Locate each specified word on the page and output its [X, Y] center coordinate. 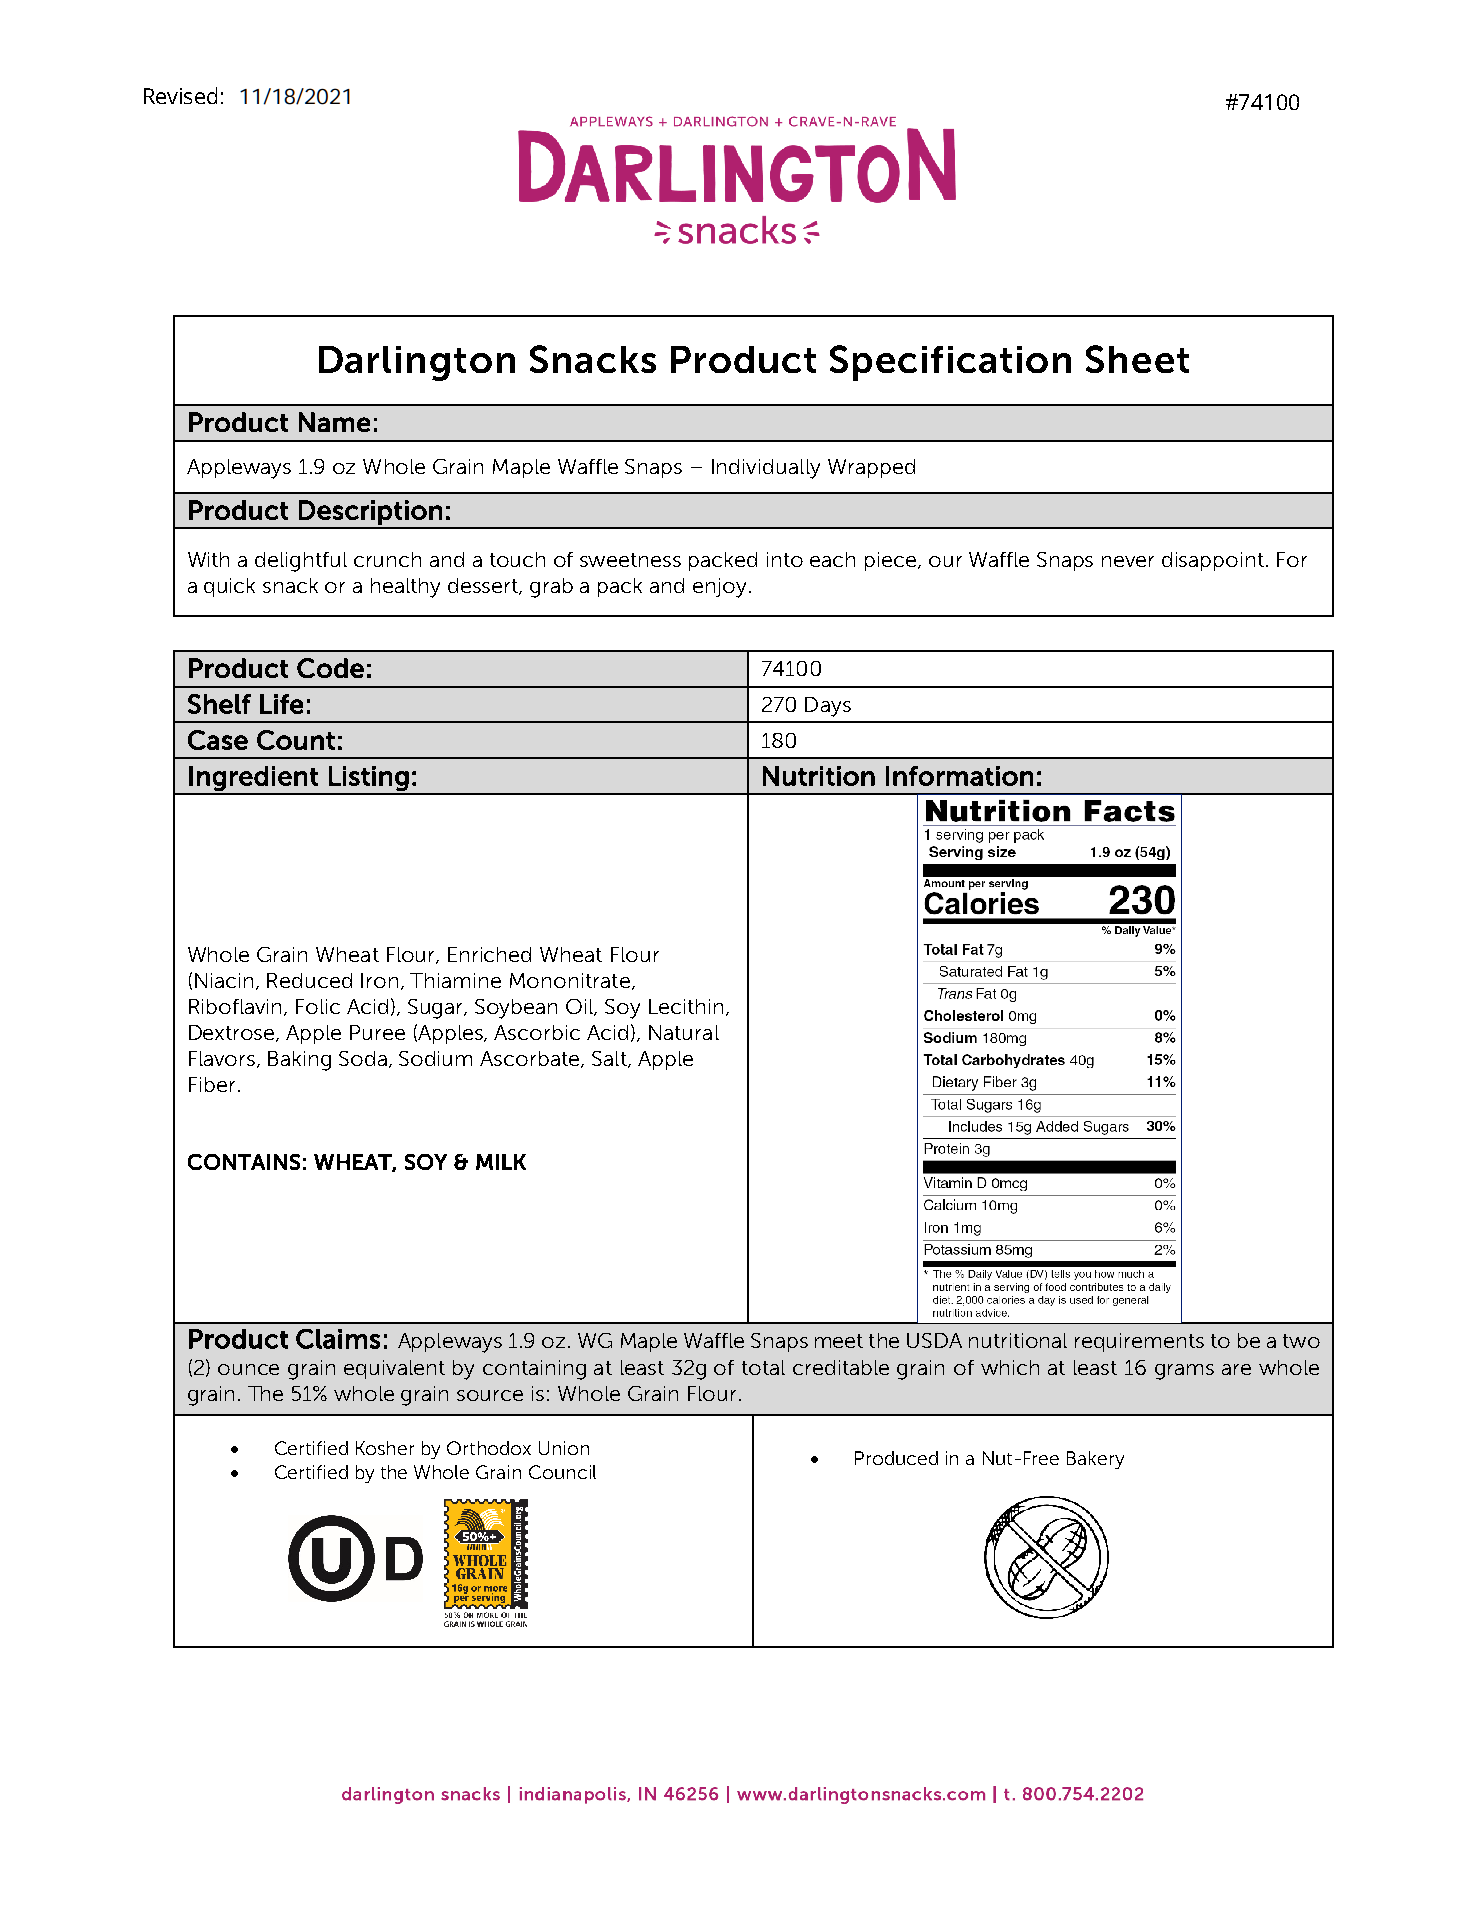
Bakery [1095, 1460]
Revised [180, 95]
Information [959, 776]
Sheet [1137, 359]
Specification [950, 363]
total [763, 1367]
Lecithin [686, 1006]
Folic [318, 1006]
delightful [301, 562]
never [1128, 561]
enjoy [719, 588]
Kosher [385, 1448]
